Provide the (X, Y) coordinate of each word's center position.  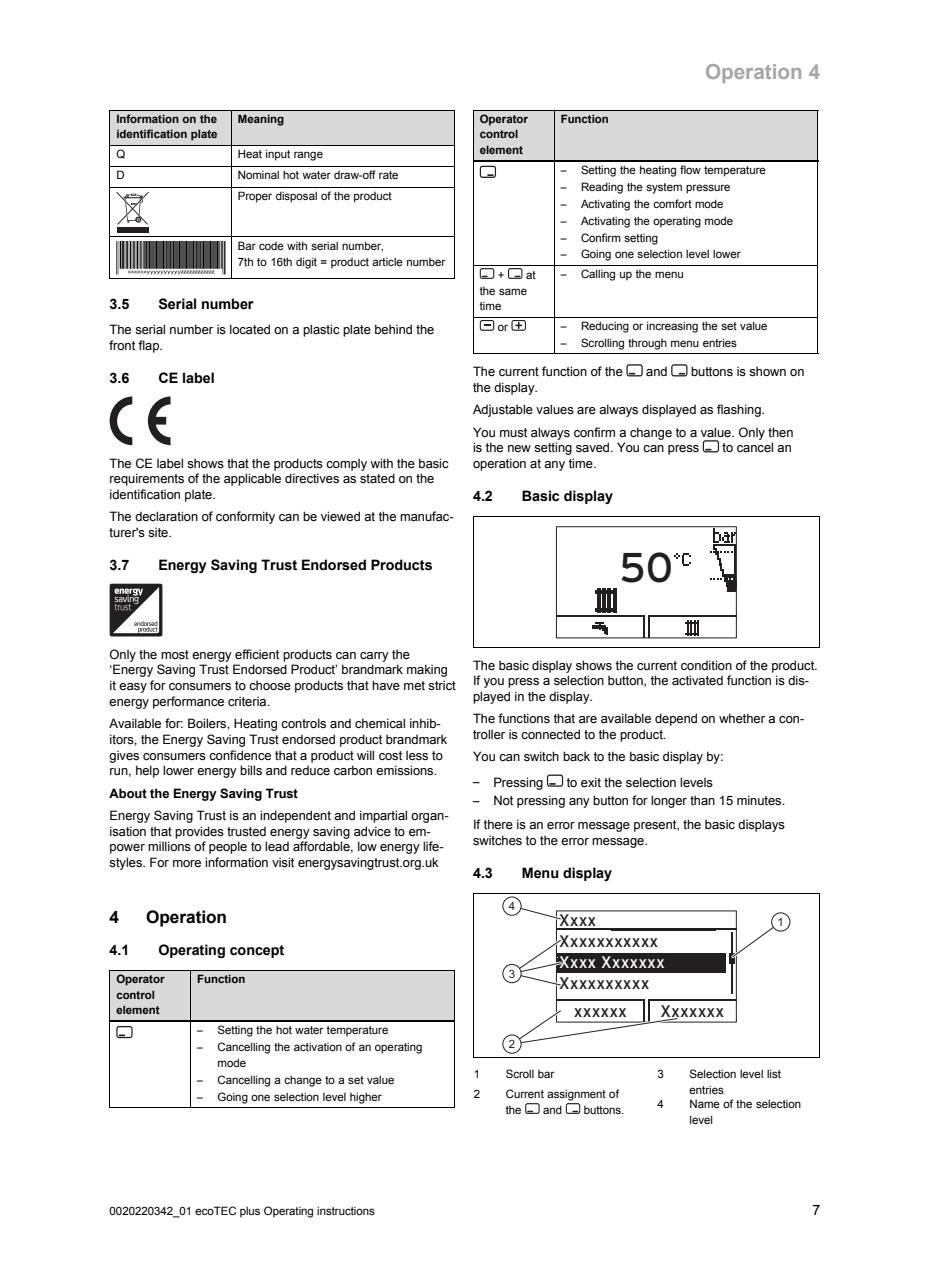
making (427, 670)
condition (706, 665)
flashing (740, 410)
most (175, 654)
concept (257, 951)
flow (690, 169)
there (498, 824)
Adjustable (503, 410)
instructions (346, 1211)
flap (150, 346)
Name (705, 1103)
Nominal (258, 174)
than (702, 800)
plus (250, 1212)
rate (388, 175)
